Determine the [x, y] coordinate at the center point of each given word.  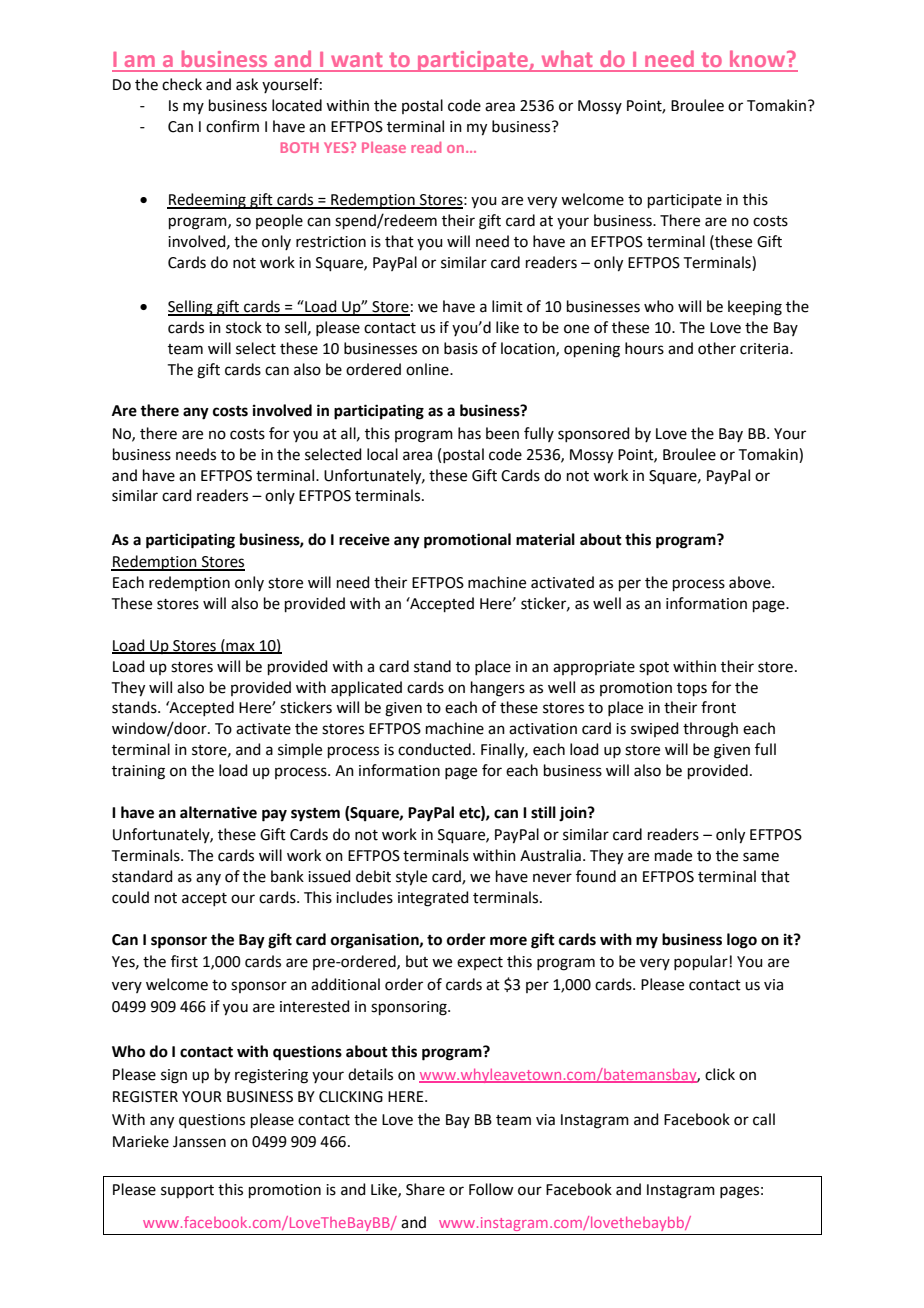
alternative [218, 812]
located [297, 105]
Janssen [199, 1142]
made [673, 855]
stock [244, 327]
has [469, 433]
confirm [232, 126]
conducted [434, 749]
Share [425, 1189]
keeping [755, 308]
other [717, 348]
